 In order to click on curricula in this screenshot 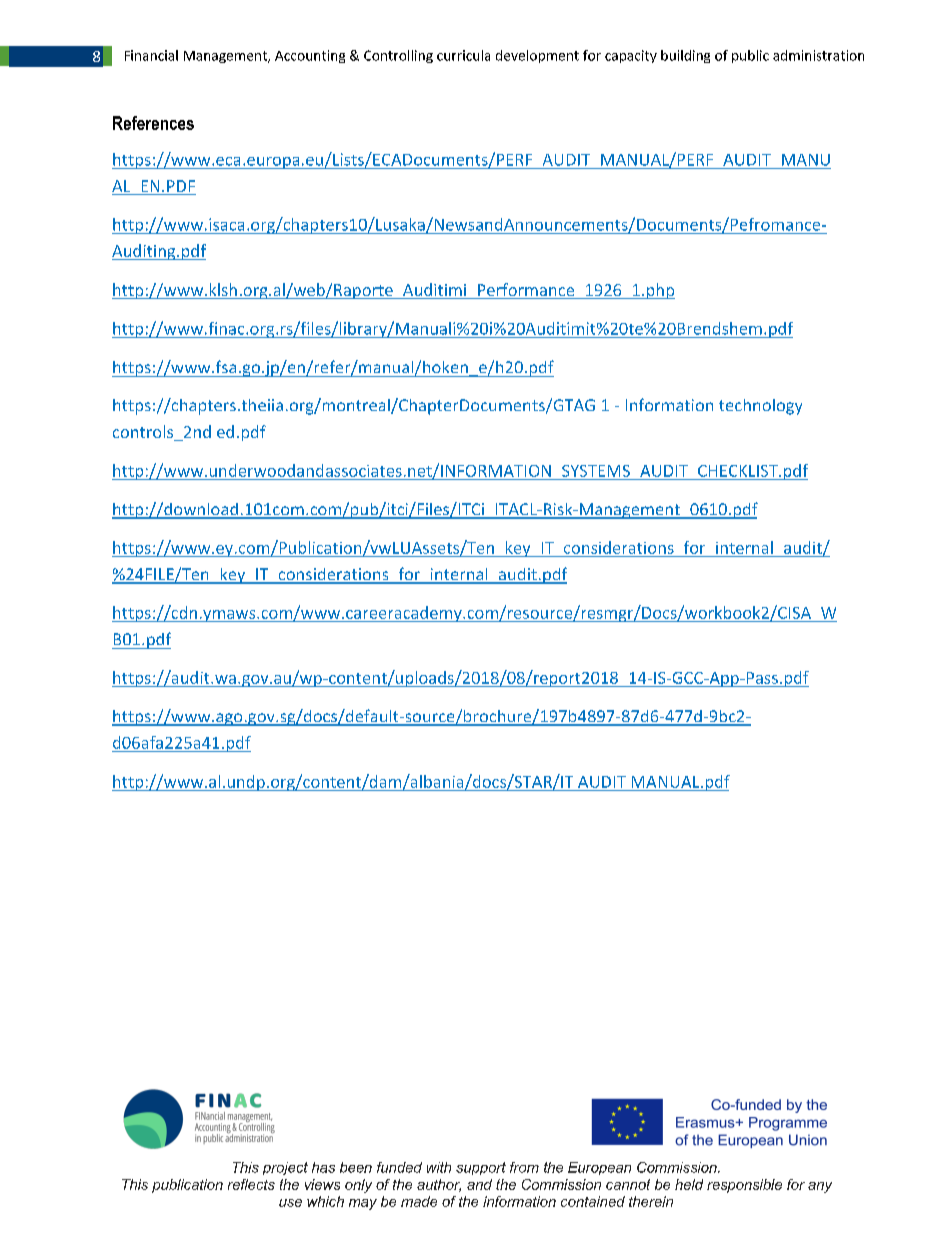, I will do `click(463, 55)`.
